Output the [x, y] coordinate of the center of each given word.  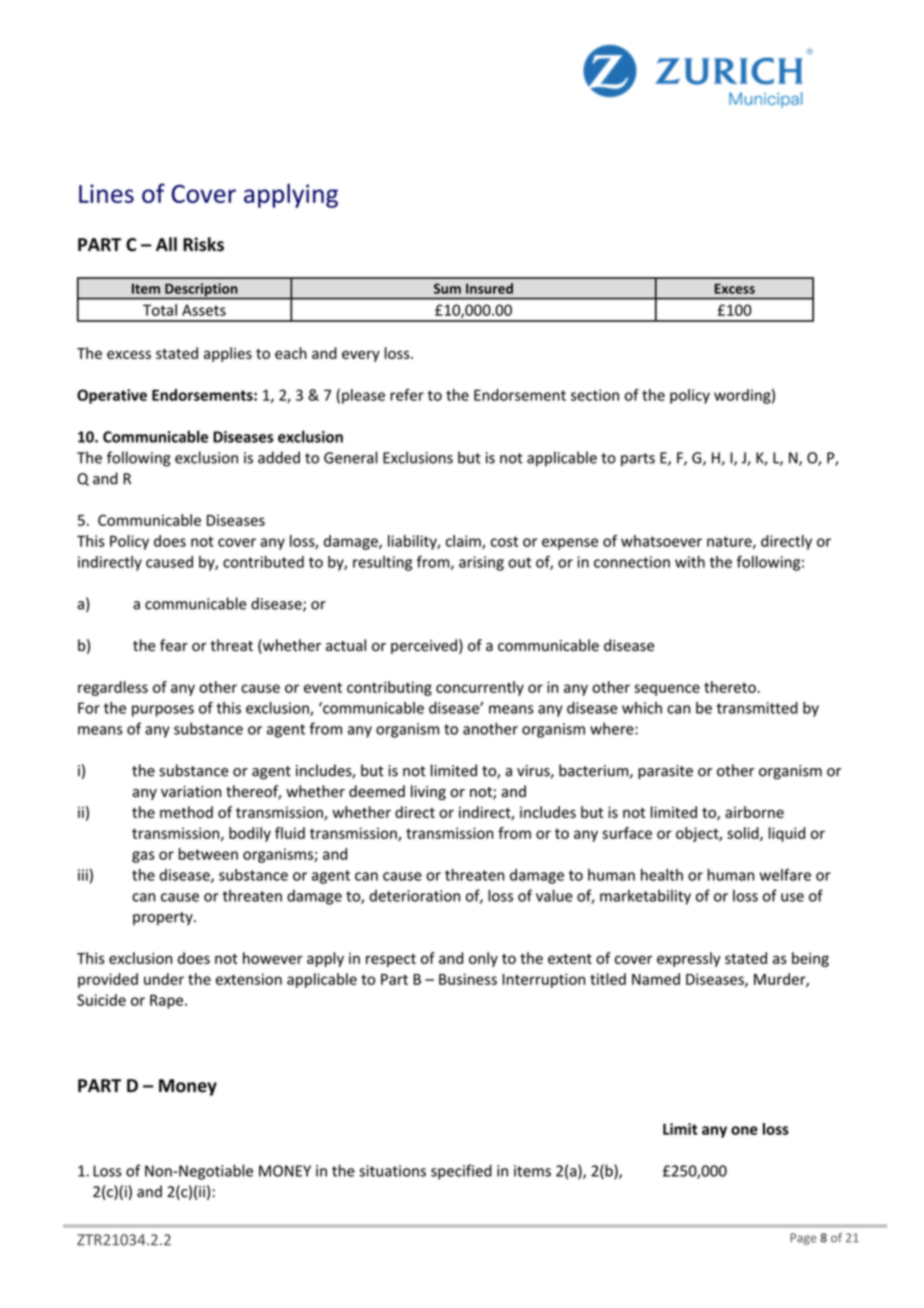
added [279, 457]
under [164, 979]
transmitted [757, 708]
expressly [689, 959]
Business [468, 979]
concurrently [480, 688]
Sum [447, 288]
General [351, 457]
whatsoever [661, 541]
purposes [163, 711]
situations [392, 1171]
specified [461, 1172]
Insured [489, 288]
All [166, 244]
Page [803, 1239]
